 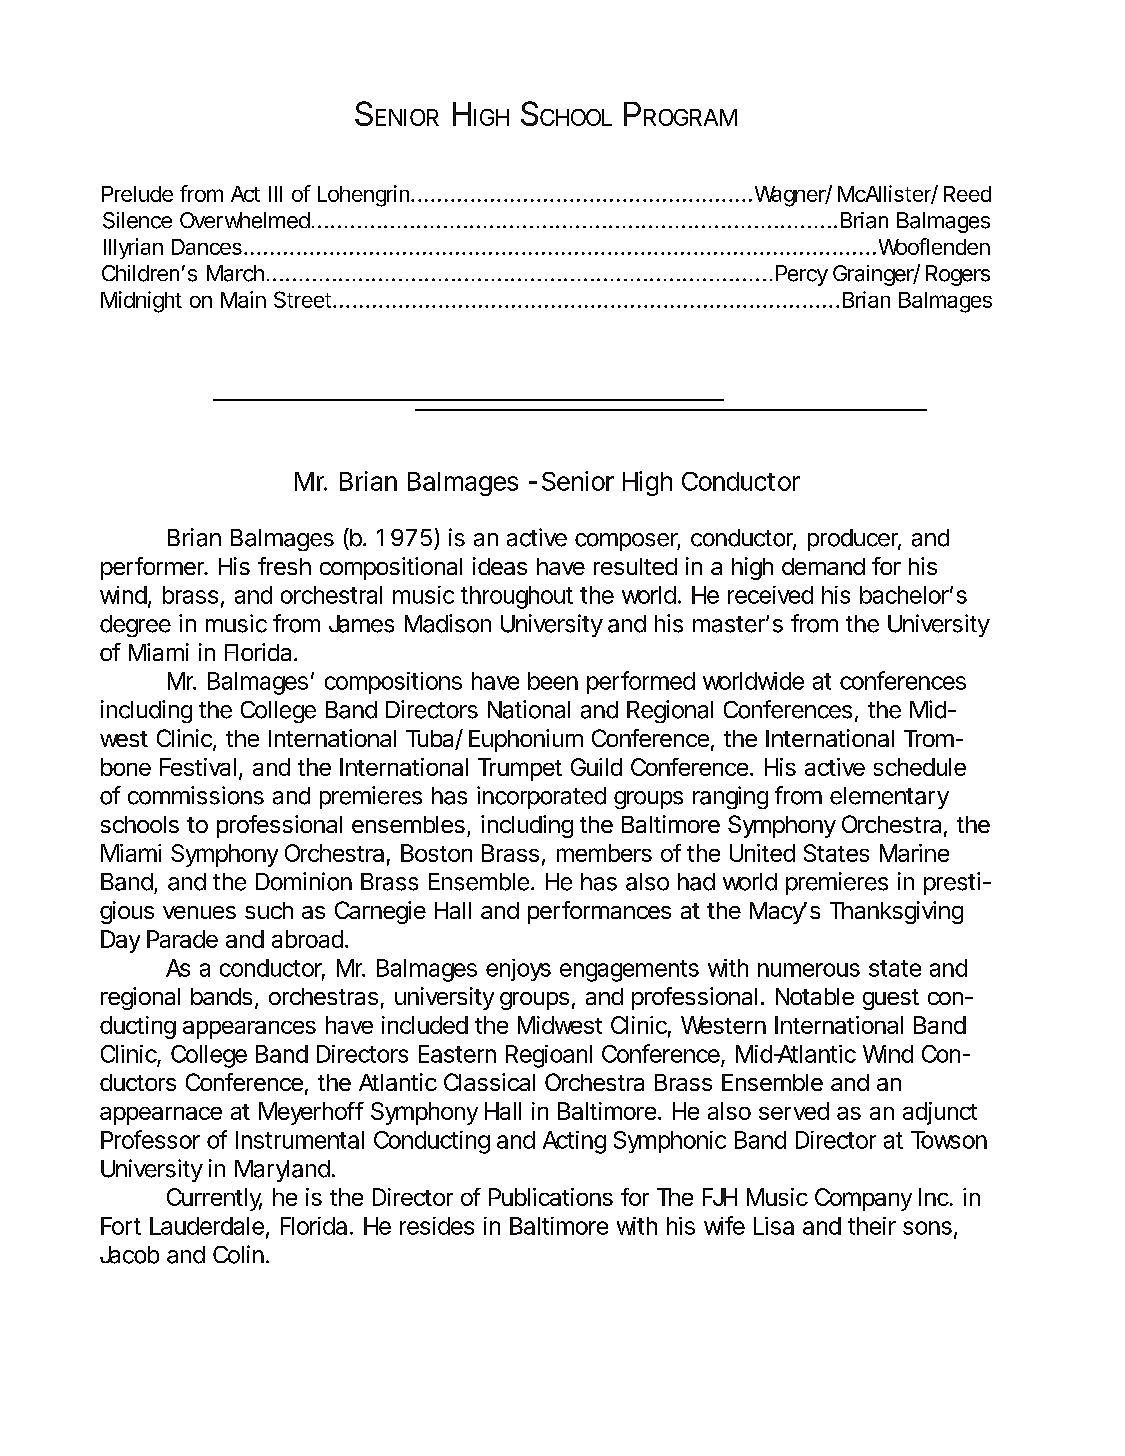 What do you see at coordinates (551, 1197) in the screenshot?
I see `Publications` at bounding box center [551, 1197].
